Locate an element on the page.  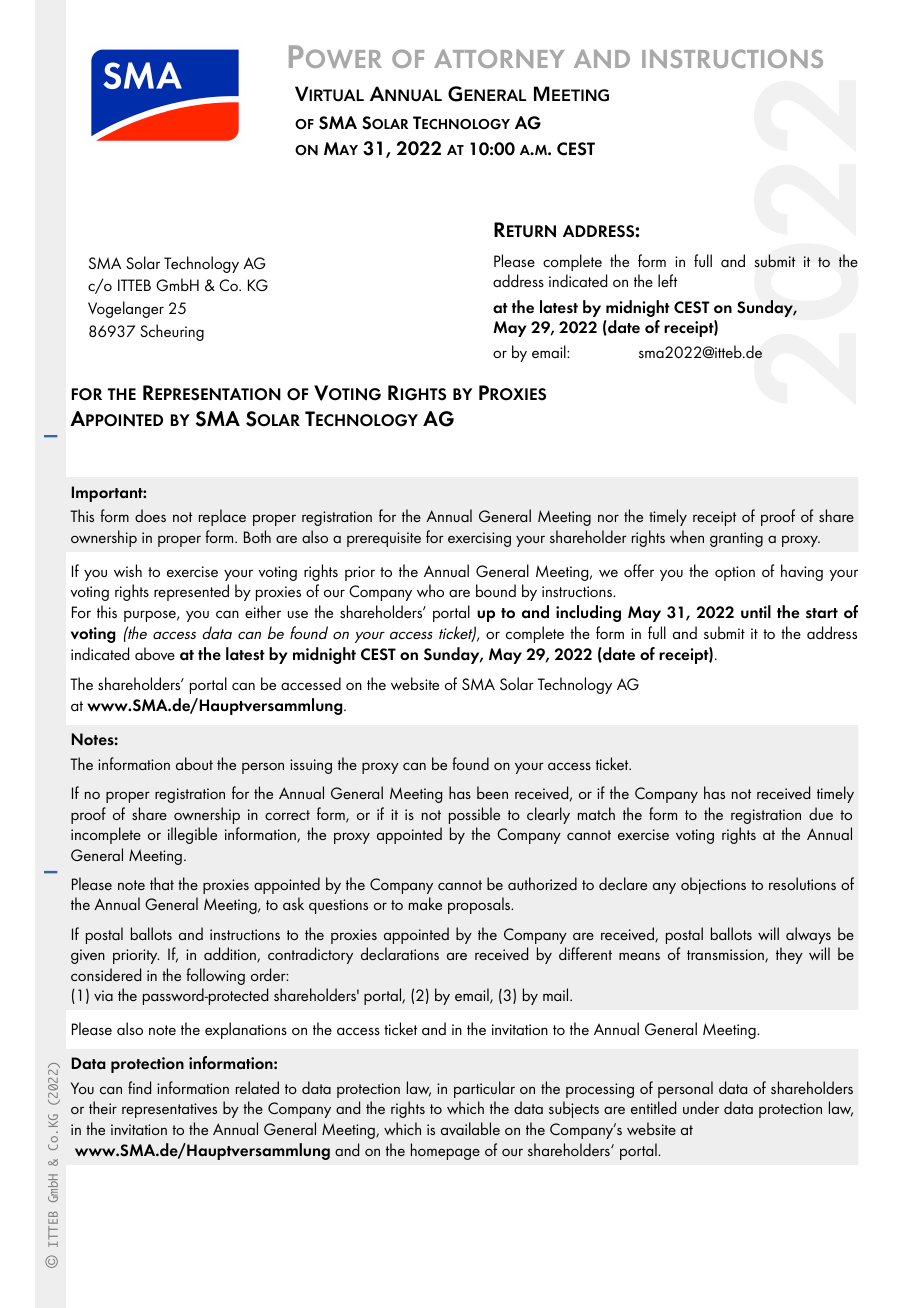
been is located at coordinates (492, 792).
